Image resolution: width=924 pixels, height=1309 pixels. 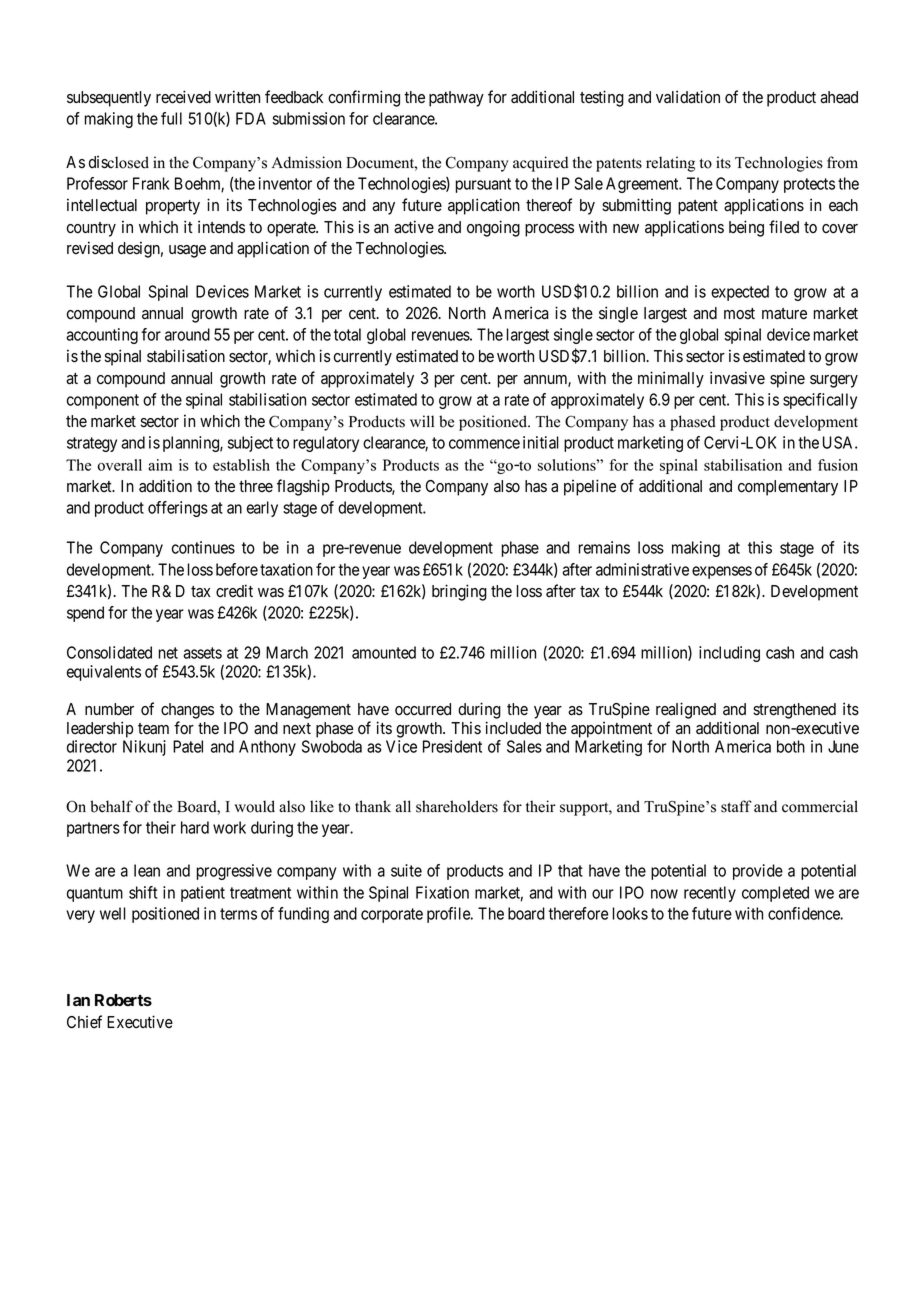 What do you see at coordinates (78, 1000) in the document?
I see `Ian` at bounding box center [78, 1000].
